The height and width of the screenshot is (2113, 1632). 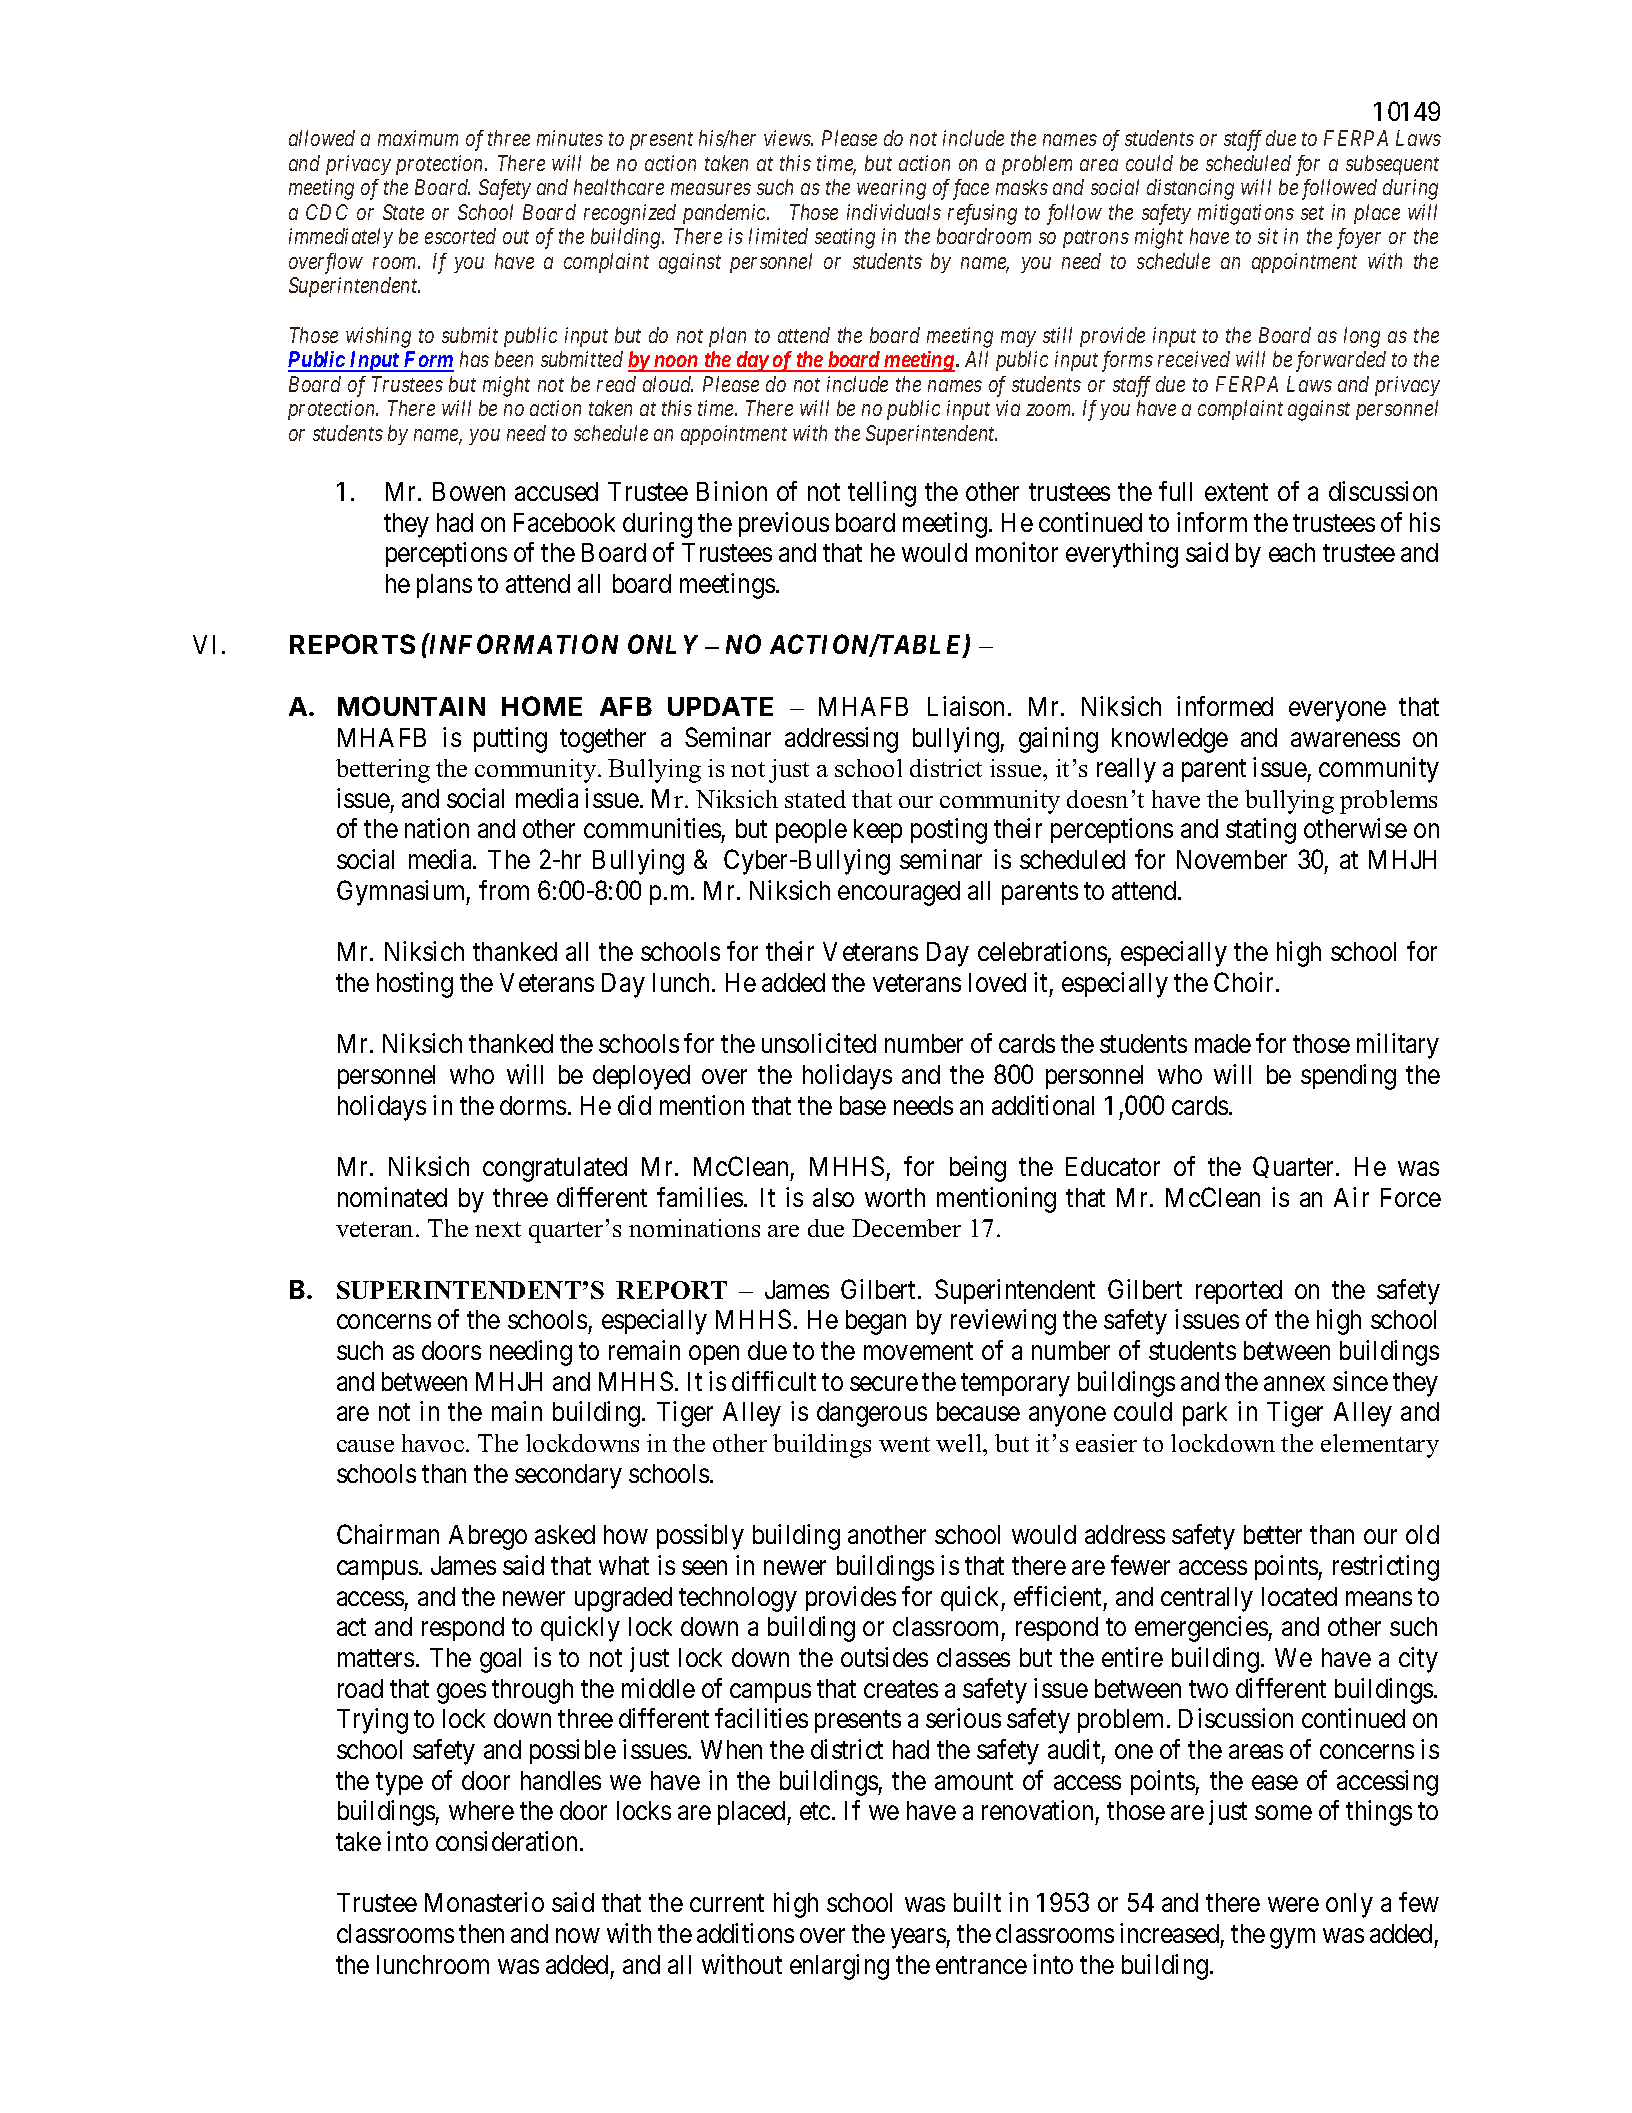 What do you see at coordinates (1348, 1077) in the screenshot?
I see `spending` at bounding box center [1348, 1077].
